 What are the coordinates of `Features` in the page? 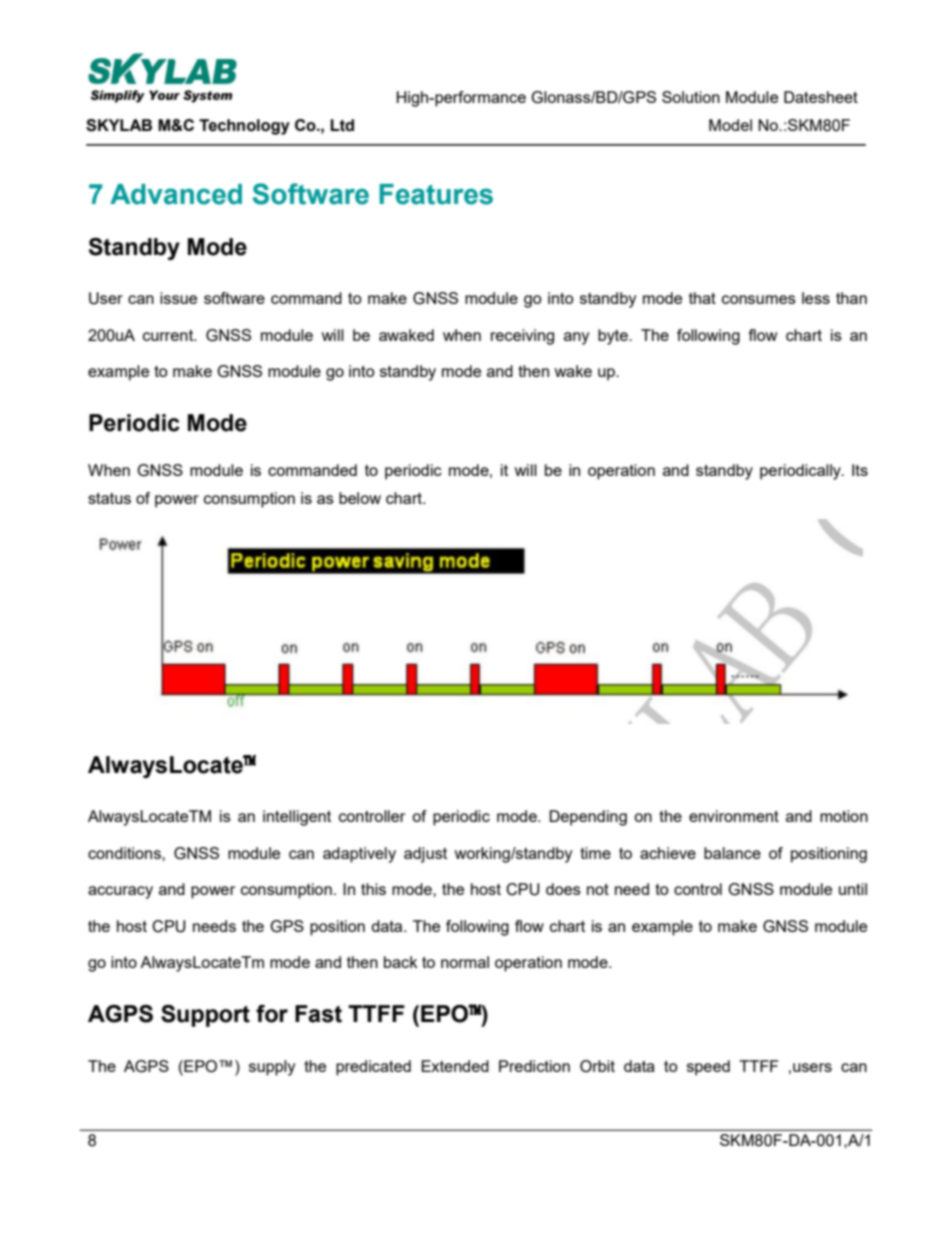 It's located at (436, 194).
